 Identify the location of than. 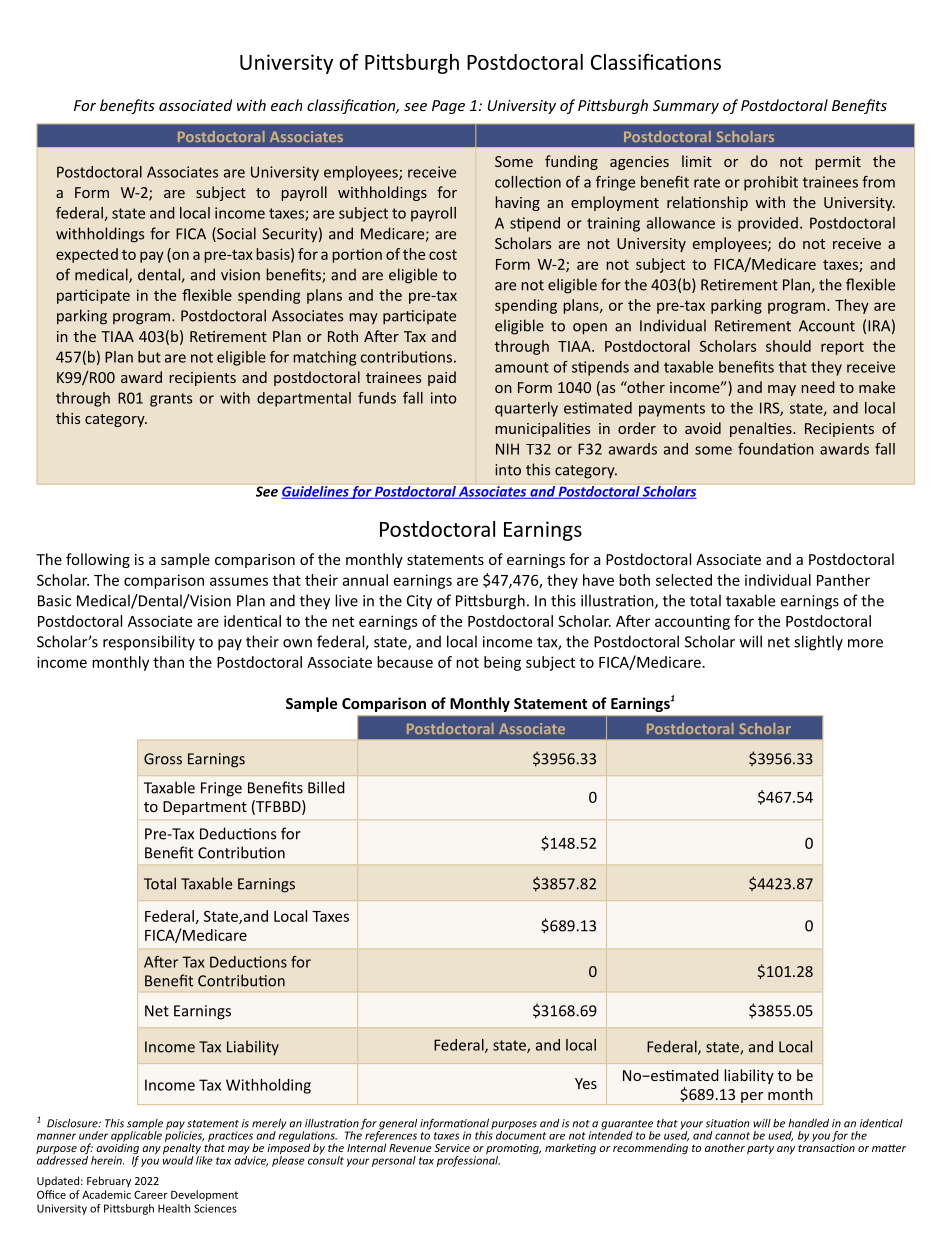
(168, 662).
